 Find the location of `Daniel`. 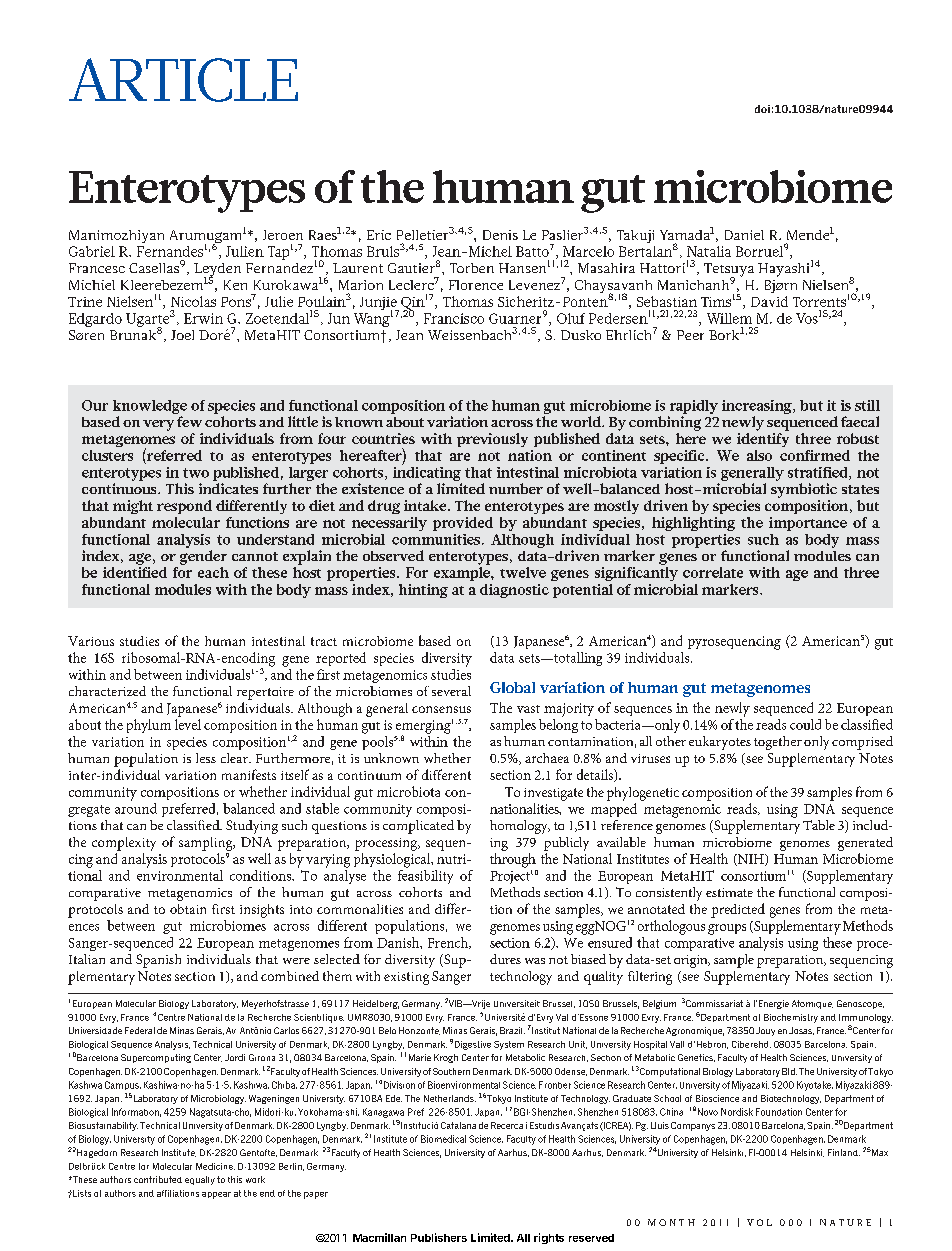

Daniel is located at coordinates (744, 235).
